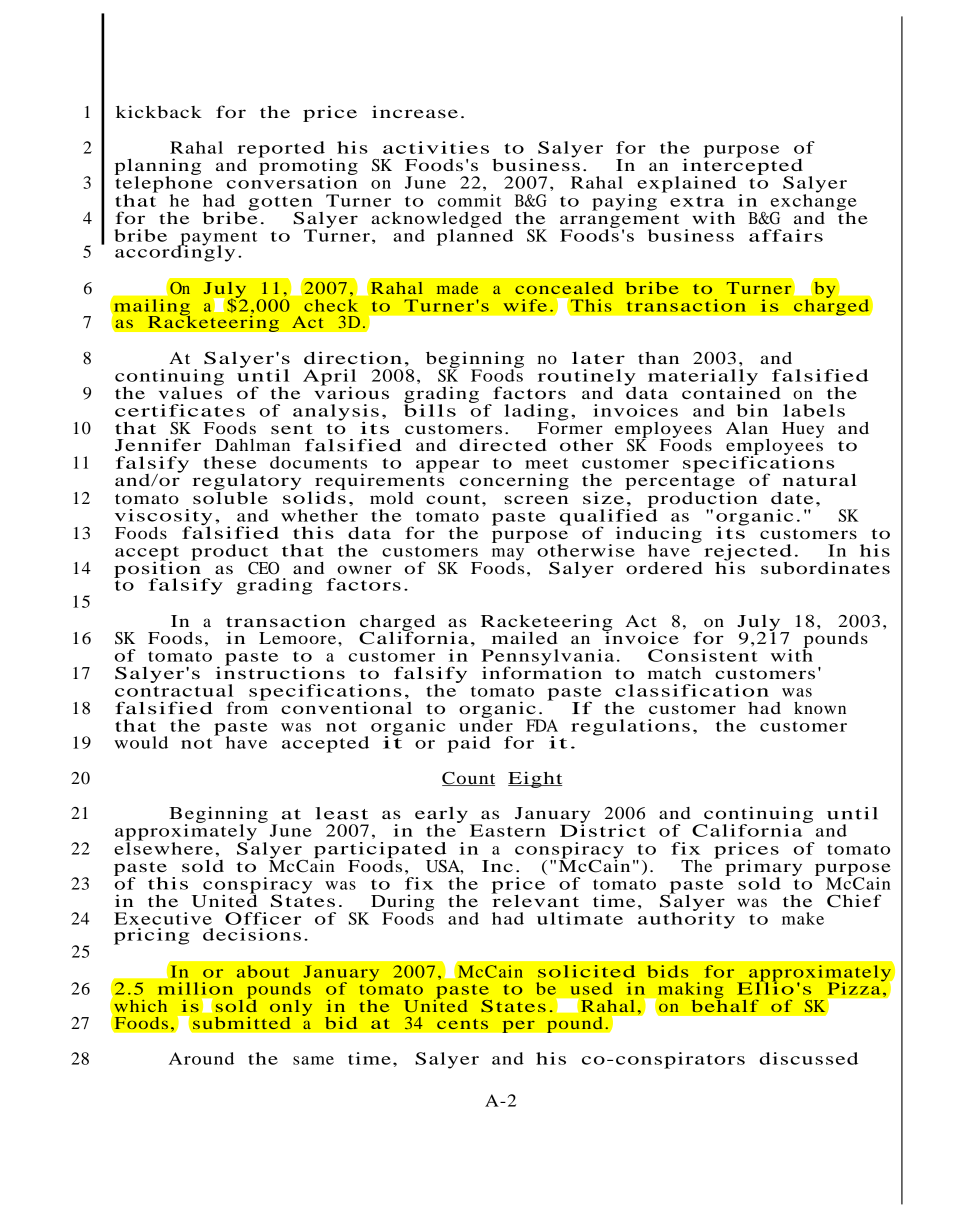  I want to click on from, so click(247, 706).
